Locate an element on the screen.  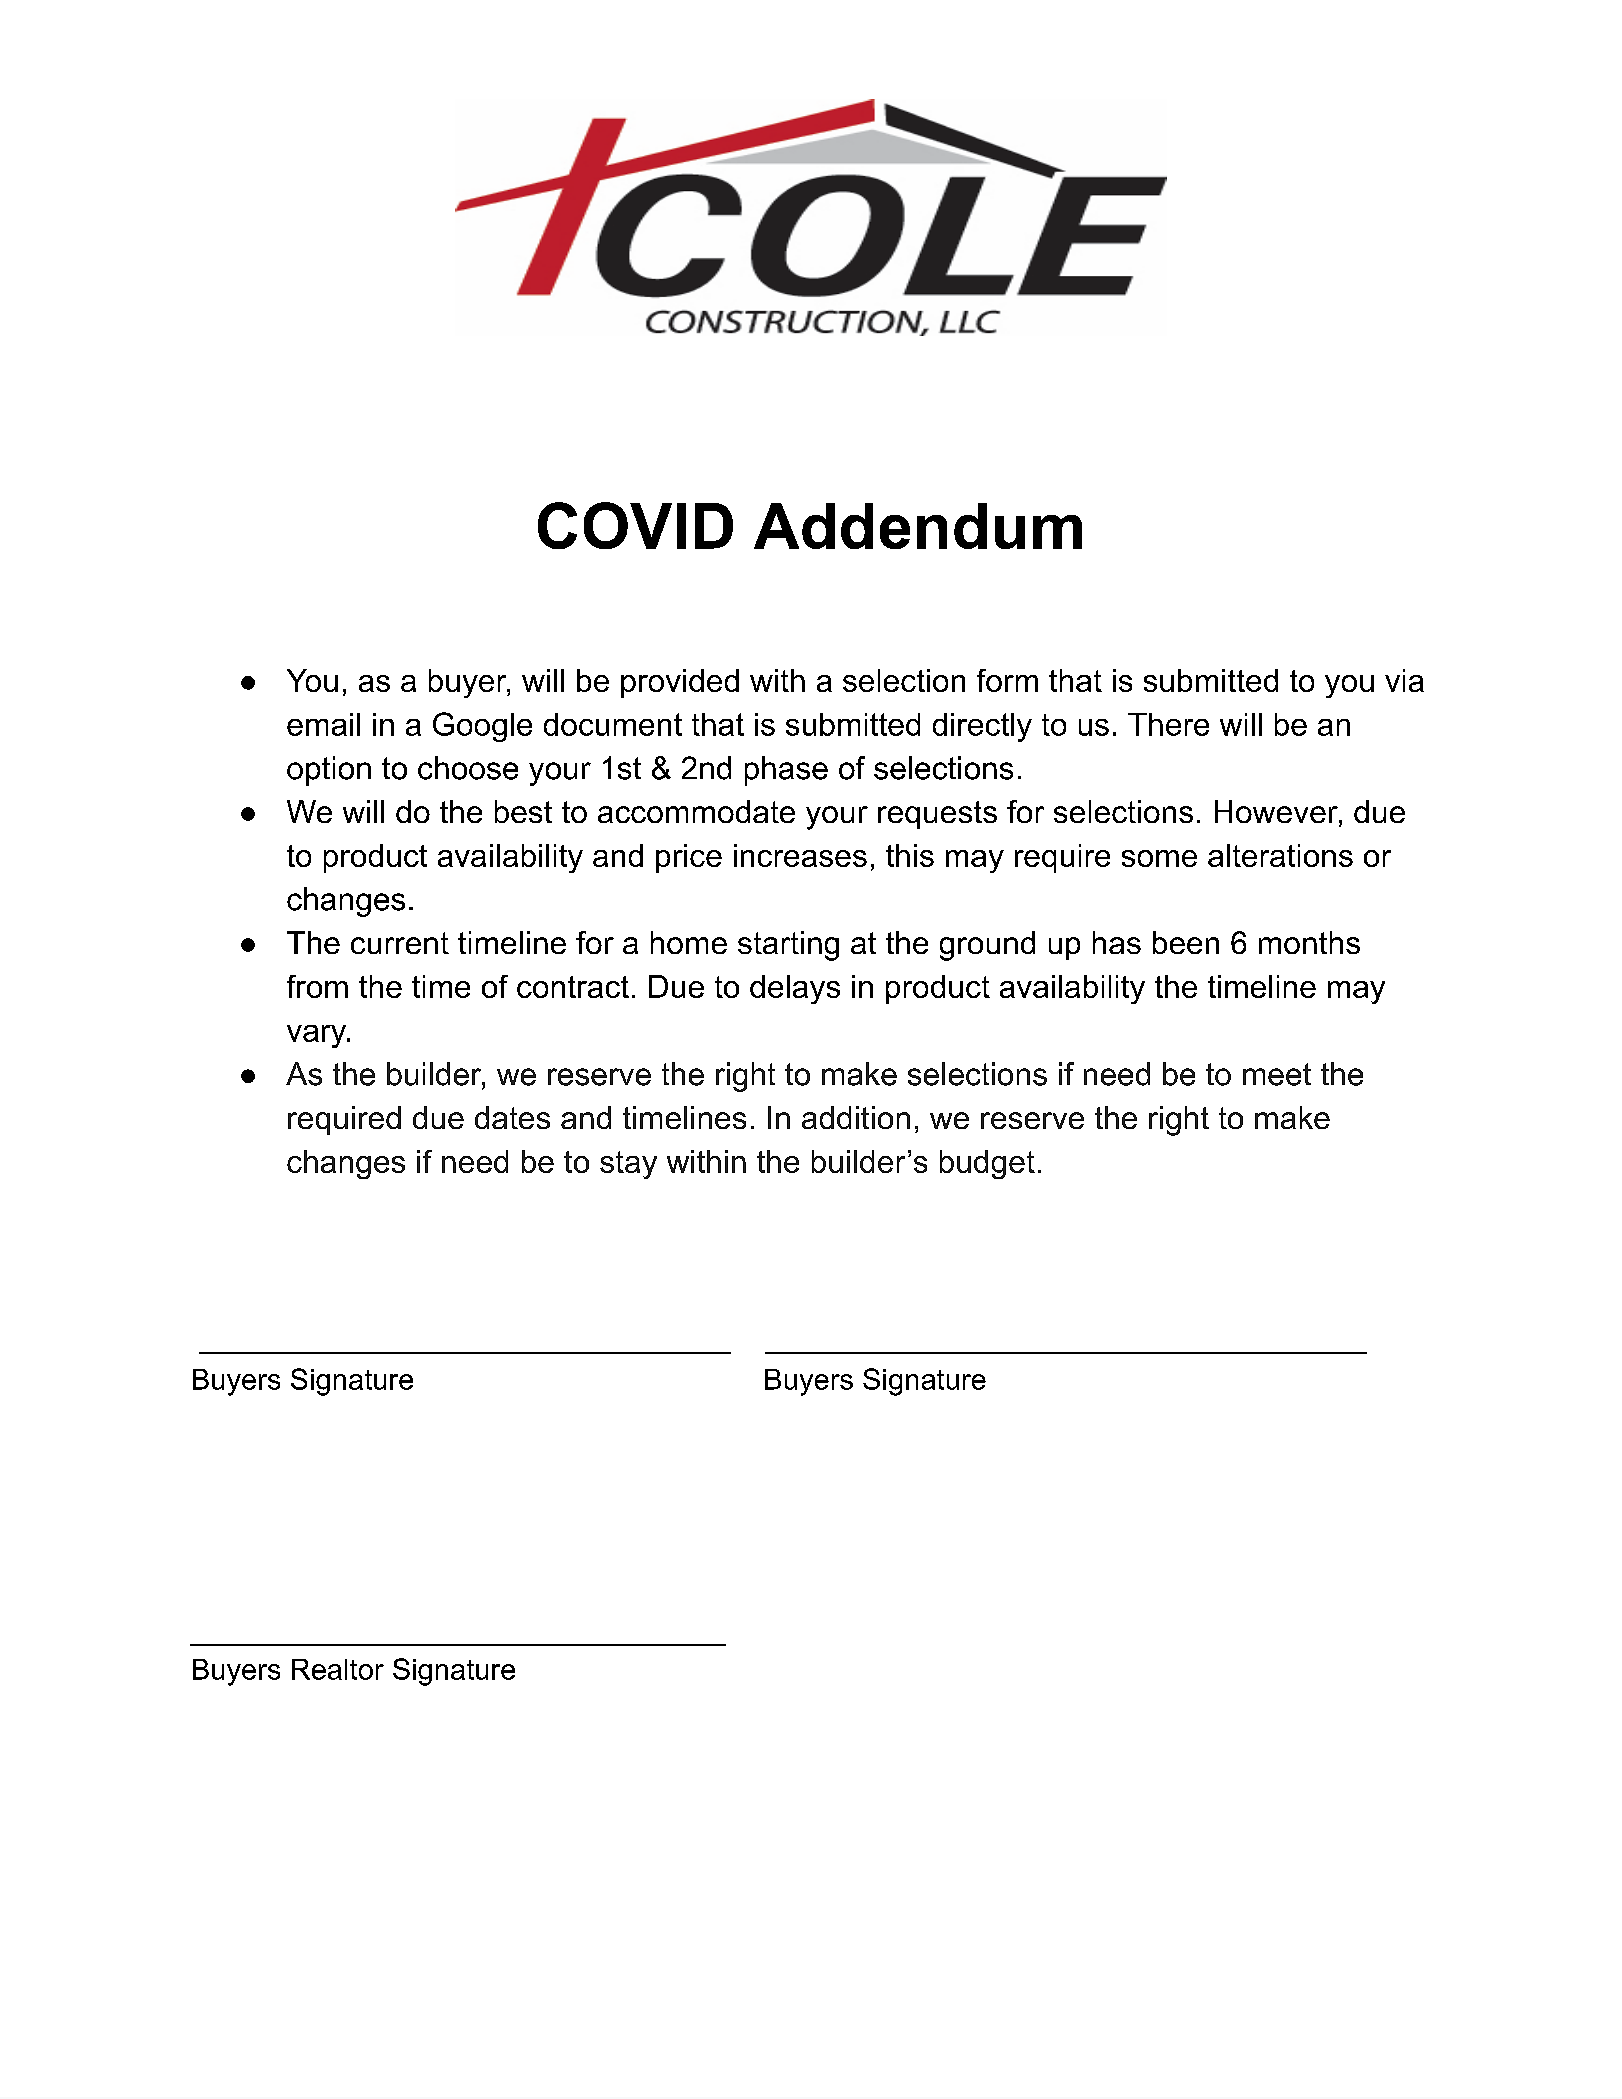
ground is located at coordinates (987, 946).
